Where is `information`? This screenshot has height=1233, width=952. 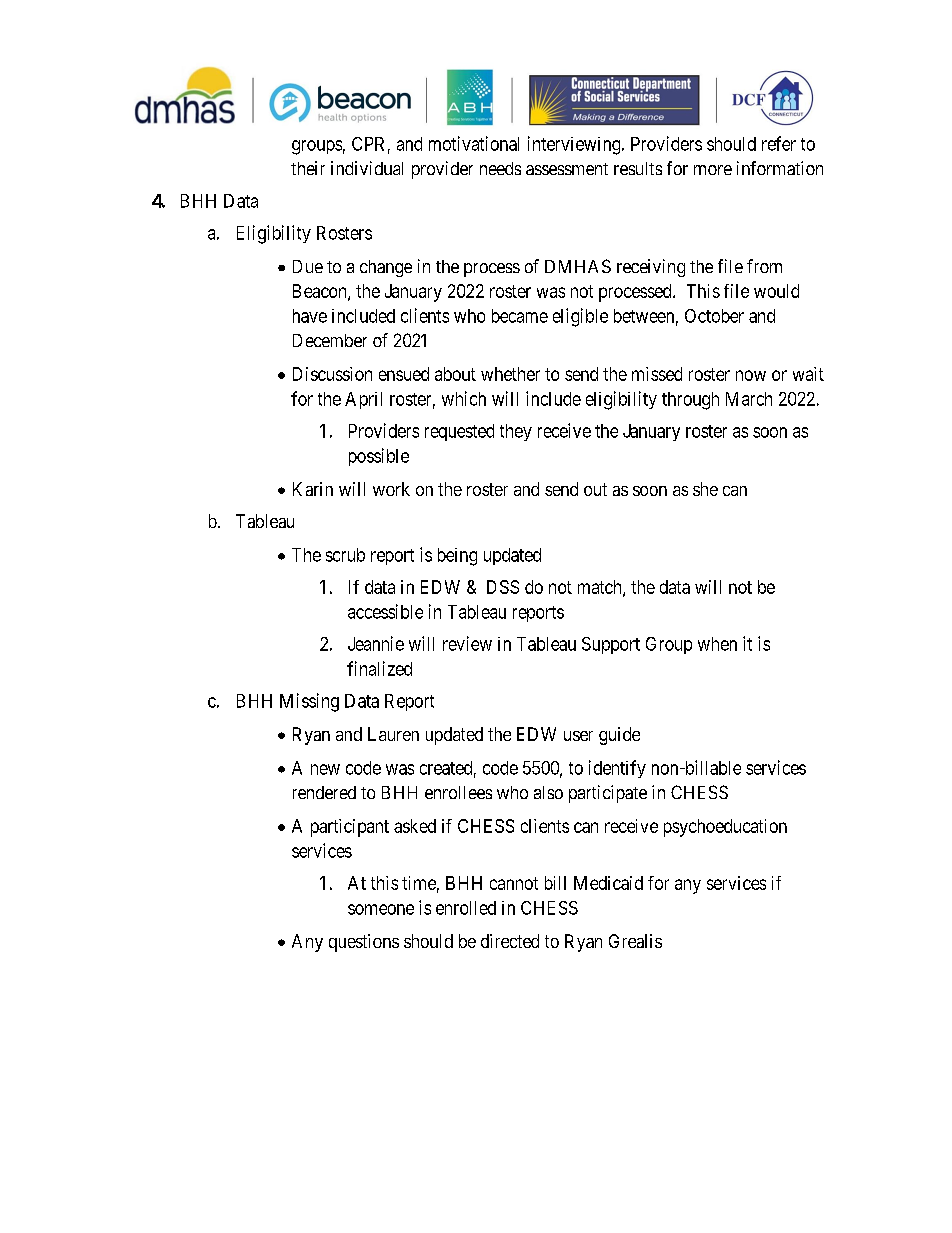
information is located at coordinates (780, 168).
